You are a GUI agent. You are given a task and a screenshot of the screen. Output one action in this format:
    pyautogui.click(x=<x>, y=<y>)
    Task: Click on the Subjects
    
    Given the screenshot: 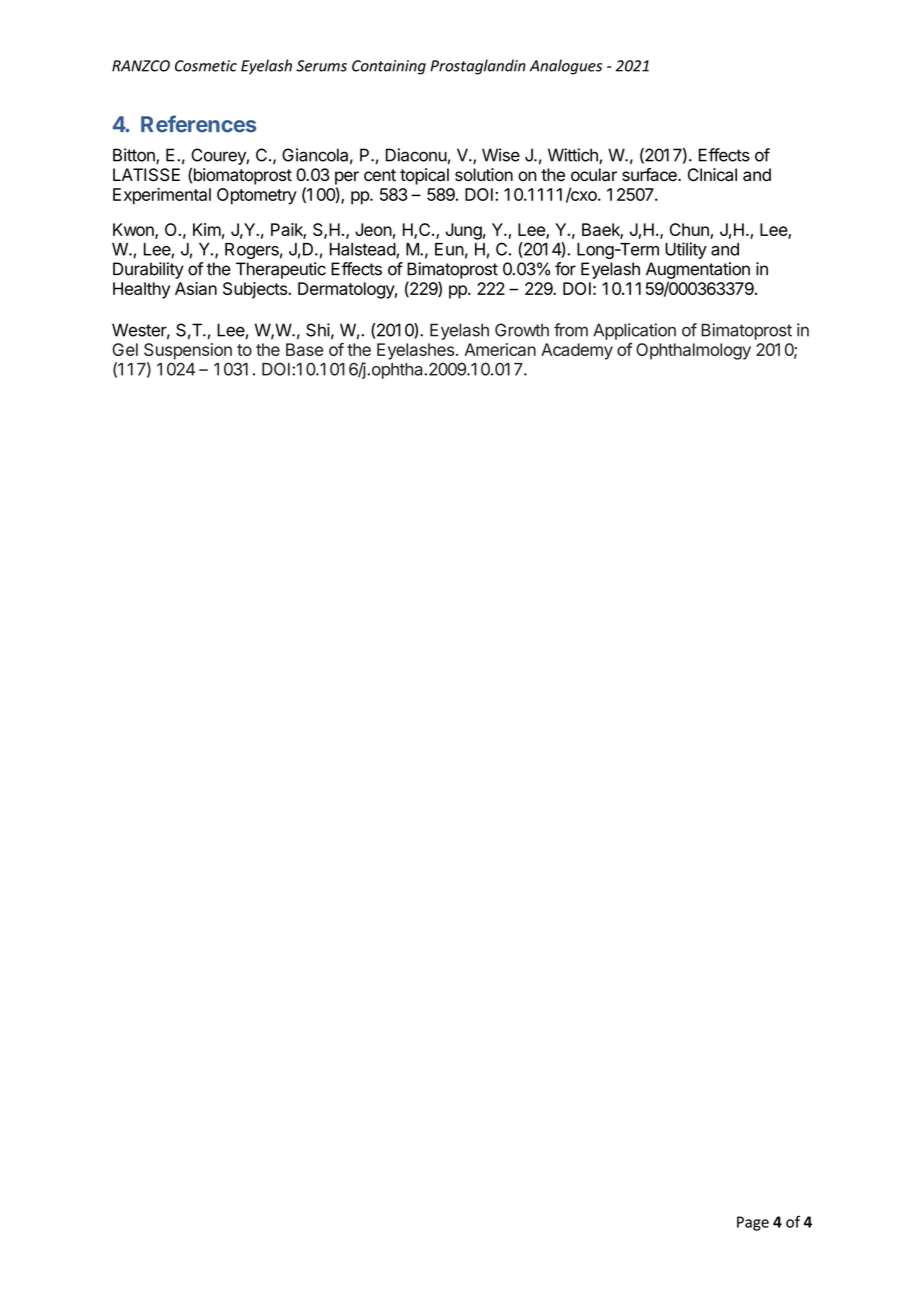 What is the action you would take?
    pyautogui.click(x=256, y=290)
